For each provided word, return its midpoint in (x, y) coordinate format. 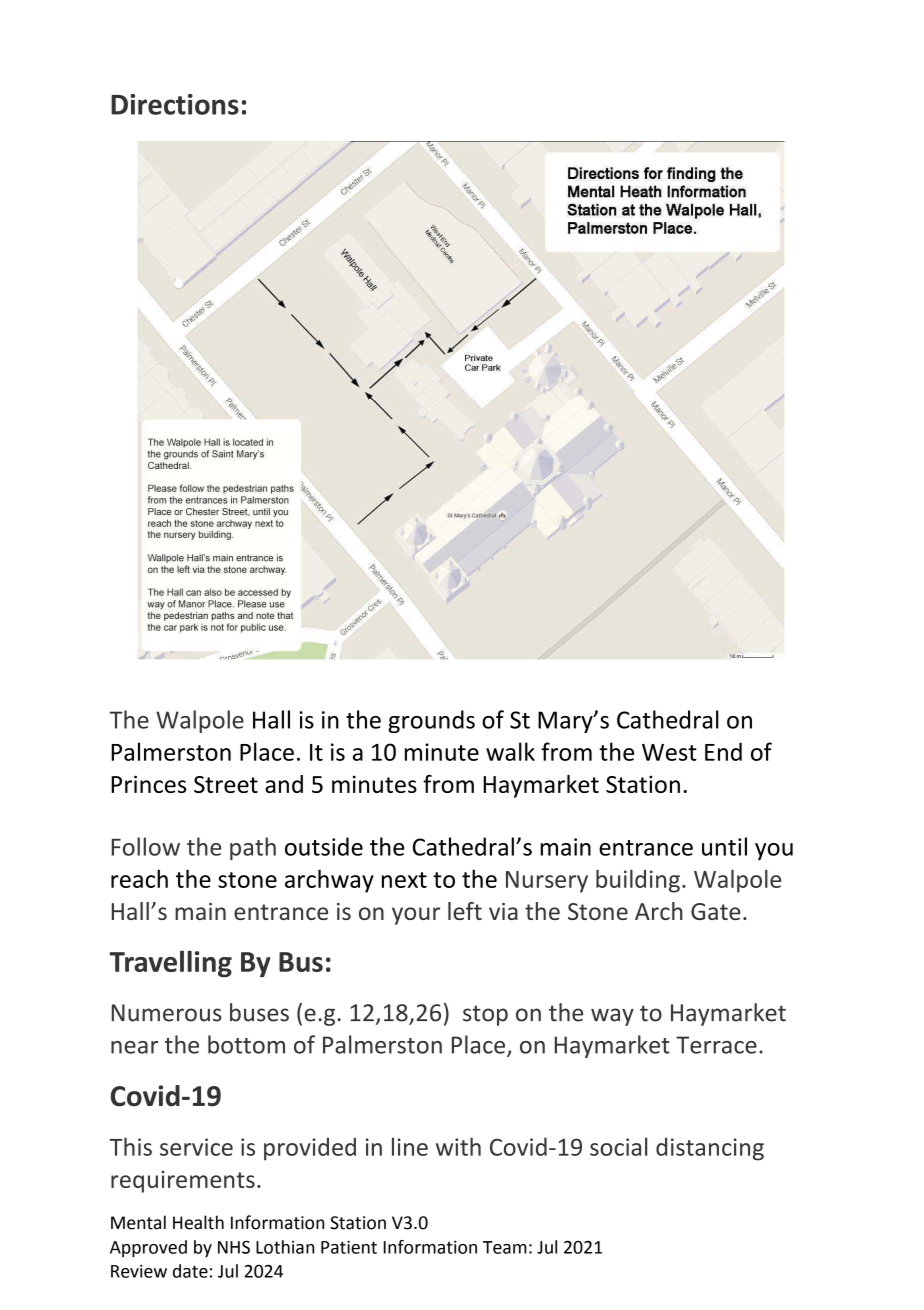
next (404, 880)
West (669, 752)
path (253, 848)
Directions (175, 104)
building (638, 881)
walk (510, 751)
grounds (431, 721)
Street (226, 784)
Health (198, 1222)
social (618, 1146)
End (723, 751)
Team (505, 1247)
